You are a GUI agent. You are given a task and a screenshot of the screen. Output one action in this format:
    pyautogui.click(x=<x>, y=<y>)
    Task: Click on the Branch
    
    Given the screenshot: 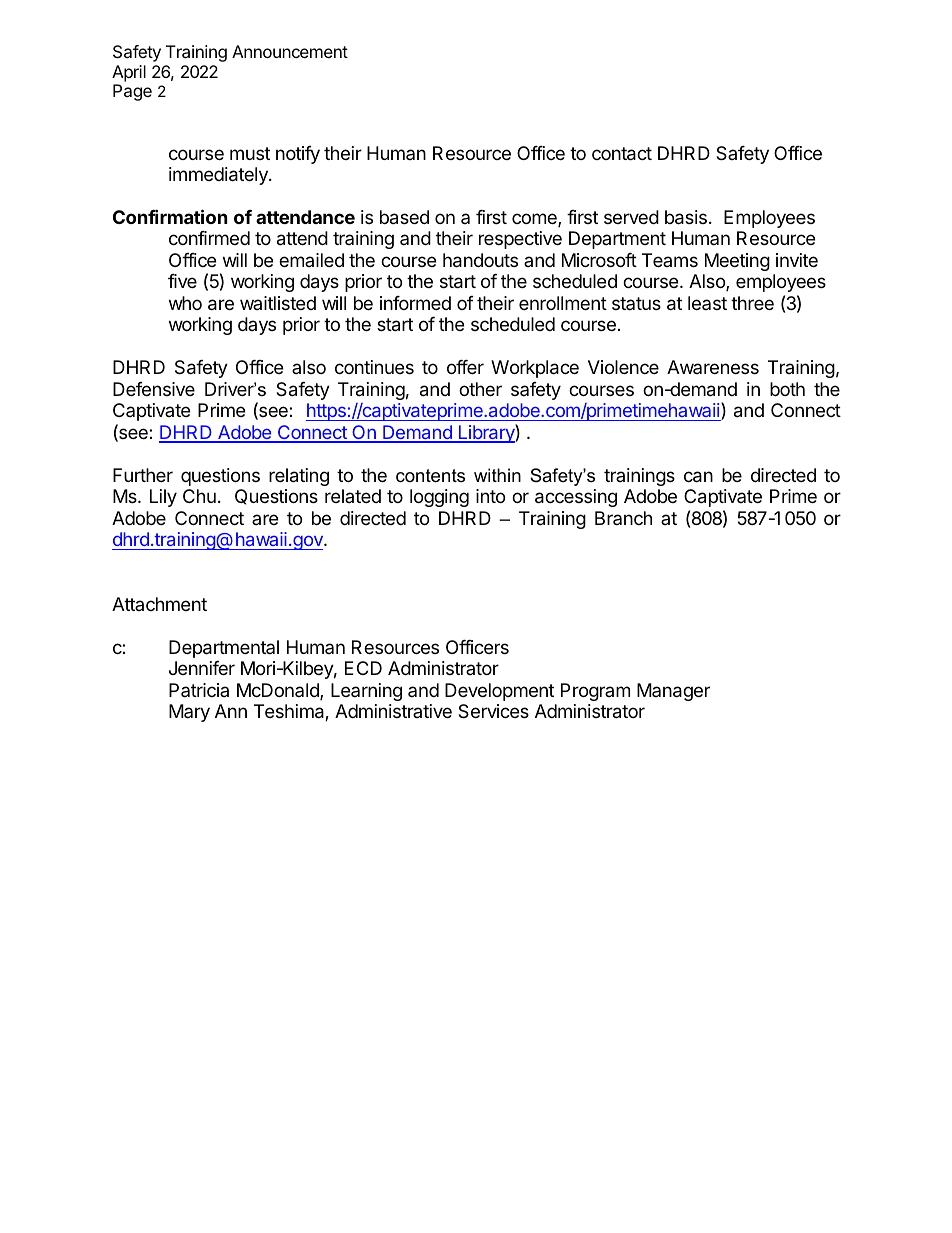 What is the action you would take?
    pyautogui.click(x=623, y=518)
